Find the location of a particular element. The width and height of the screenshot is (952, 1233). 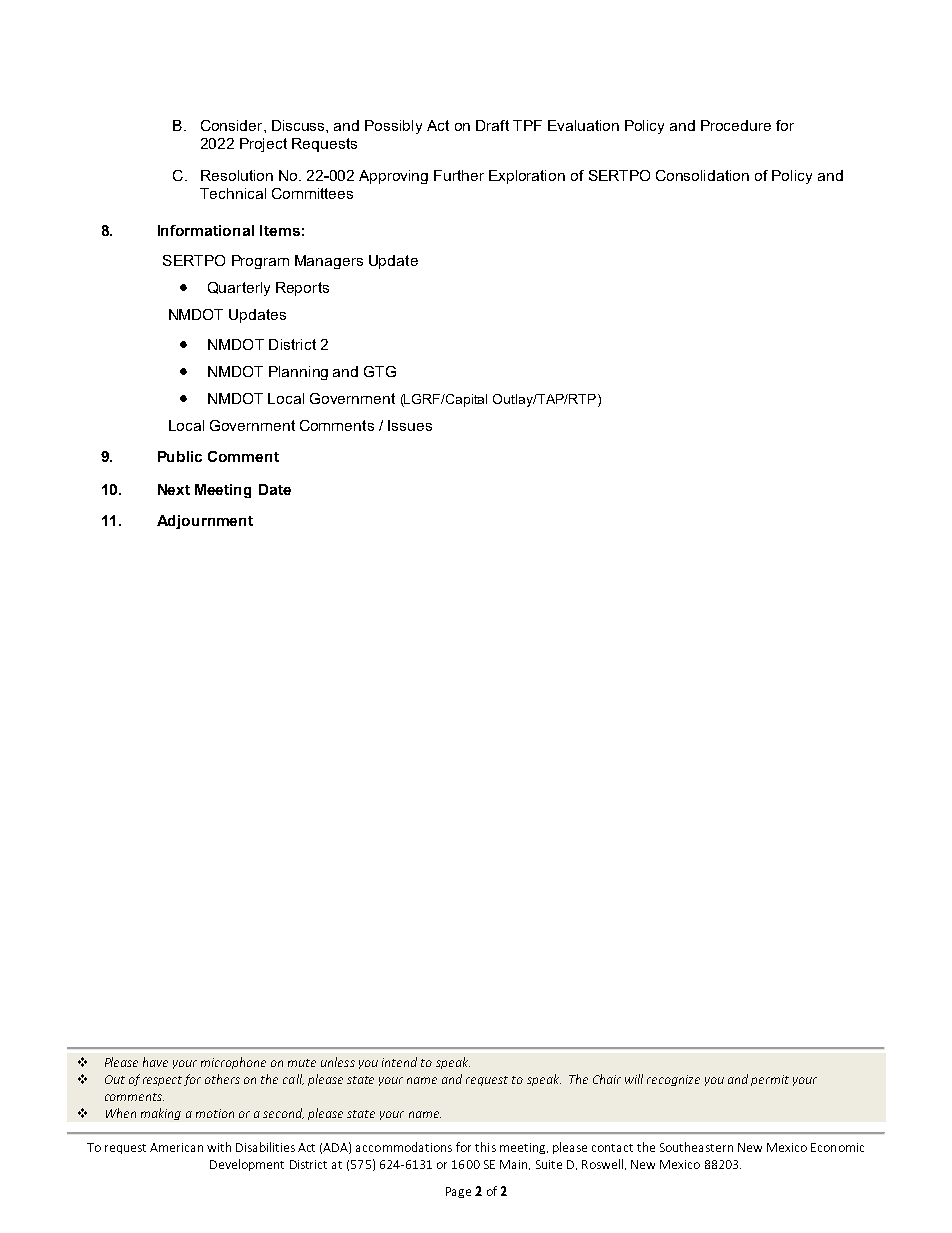

Resolution is located at coordinates (237, 175).
